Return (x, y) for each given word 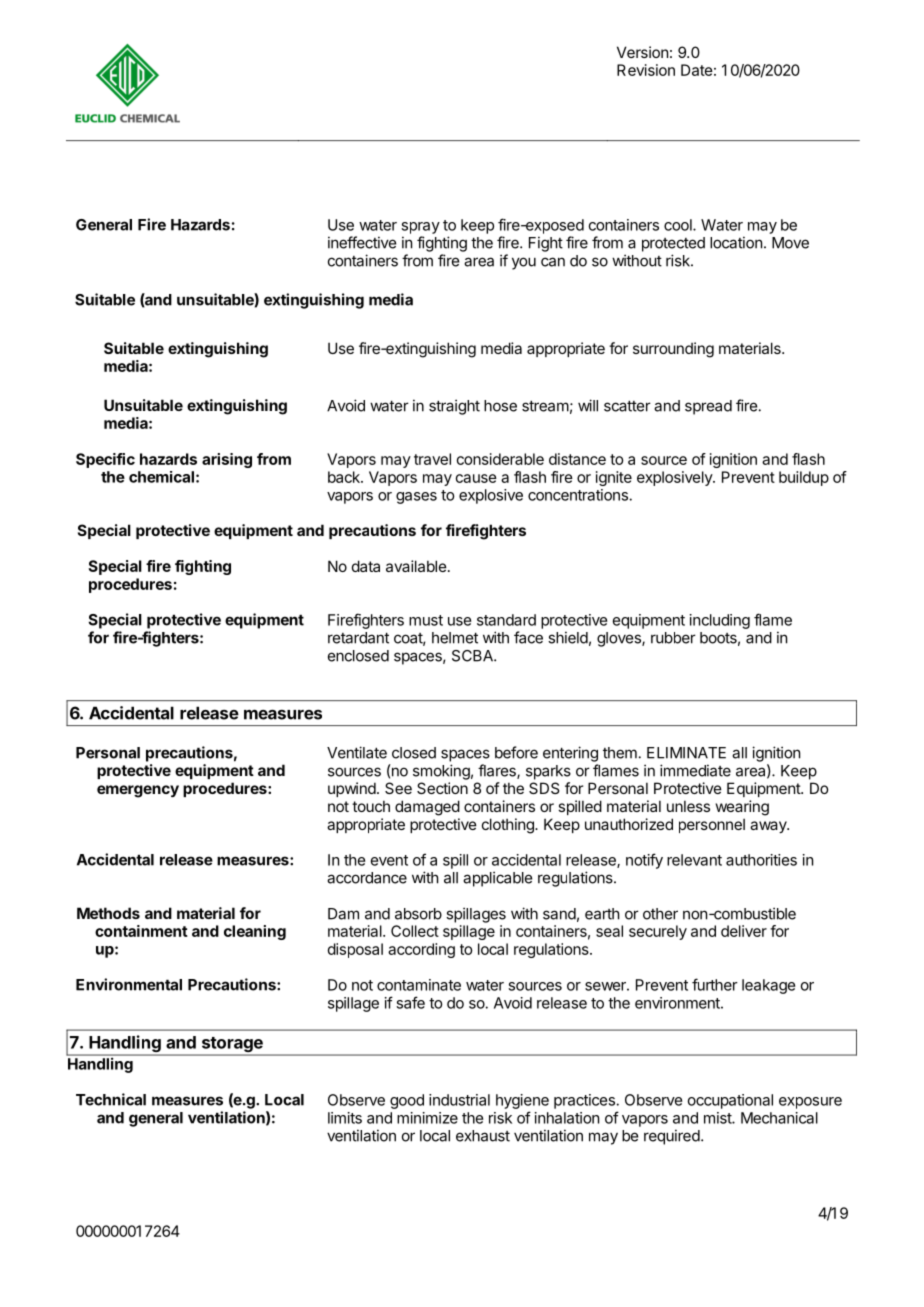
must (426, 620)
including (720, 621)
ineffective (362, 242)
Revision (646, 70)
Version (642, 52)
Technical (111, 1099)
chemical (161, 477)
